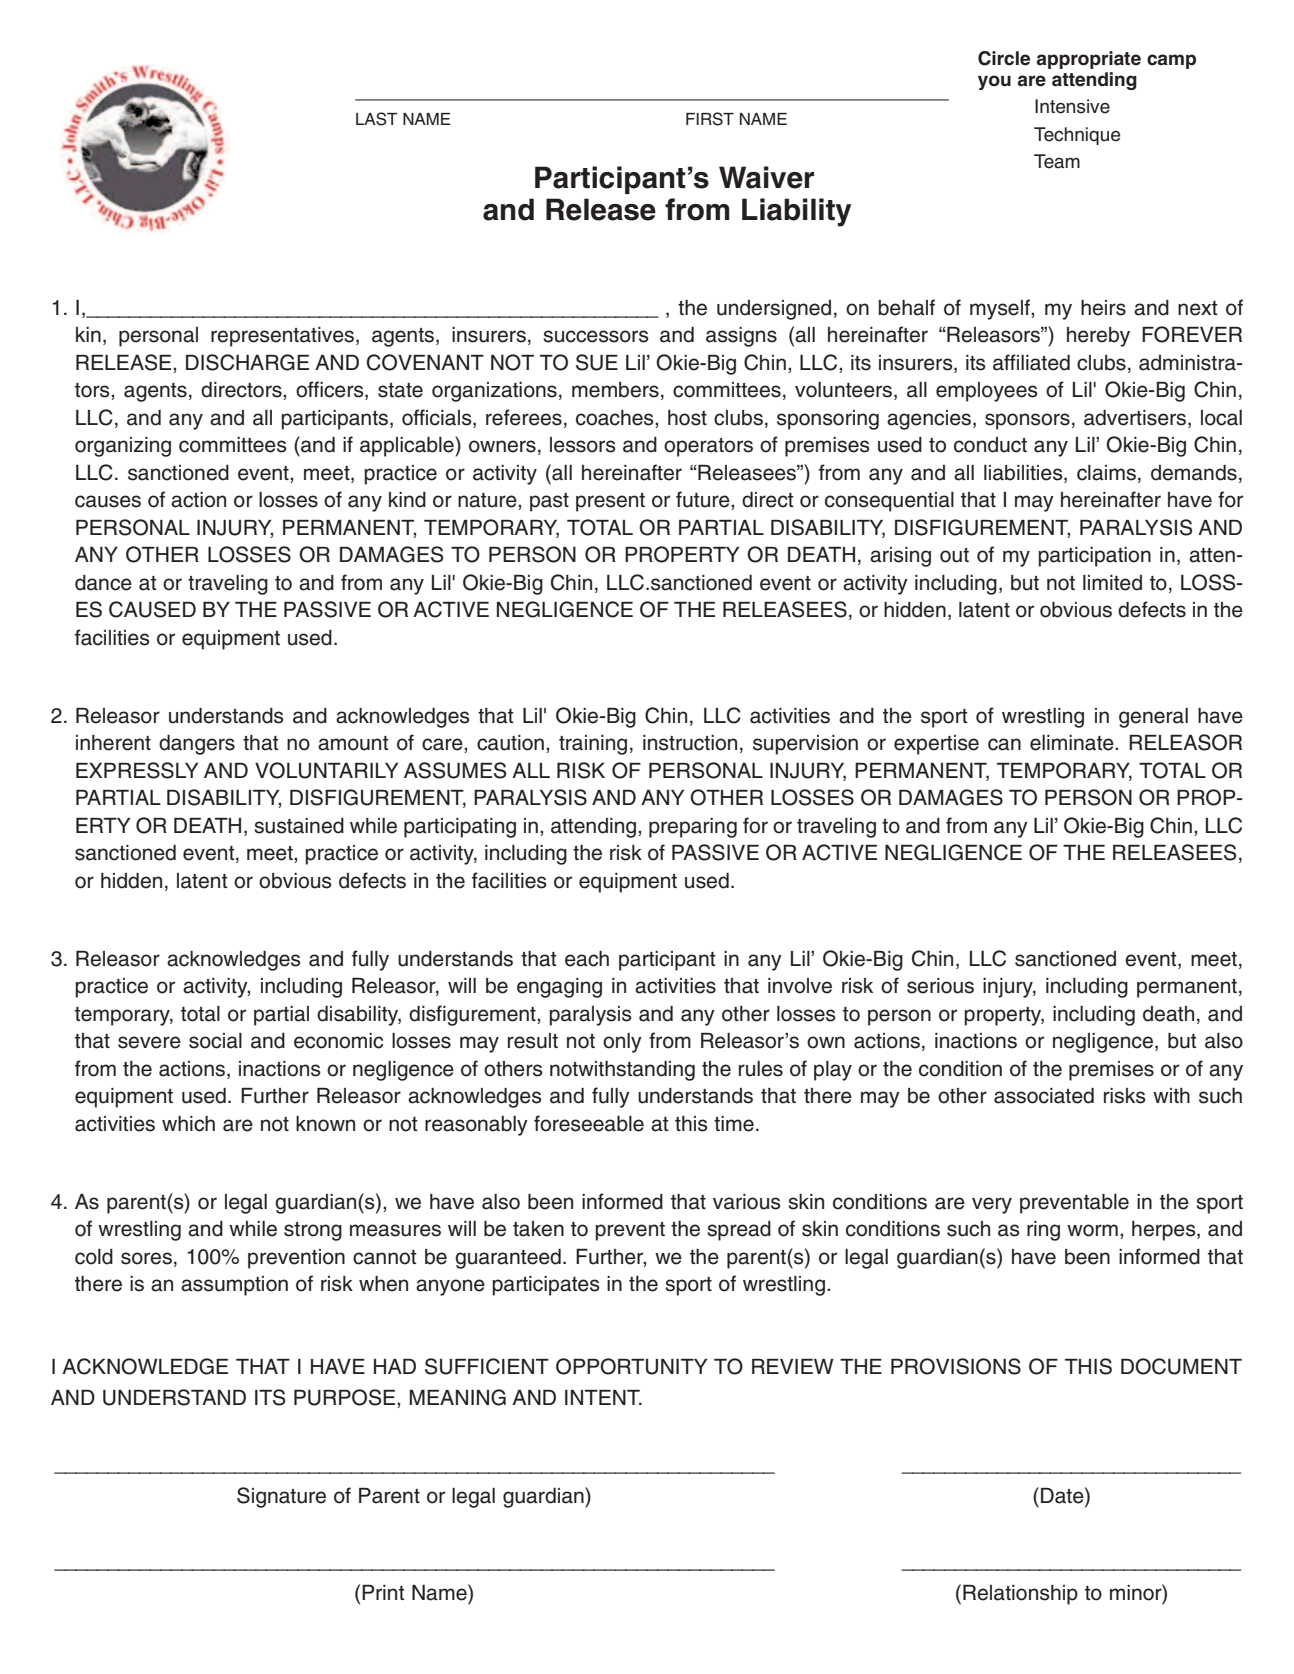 Image resolution: width=1294 pixels, height=1674 pixels. Describe the element at coordinates (1044, 1096) in the screenshot. I see `associated` at that location.
